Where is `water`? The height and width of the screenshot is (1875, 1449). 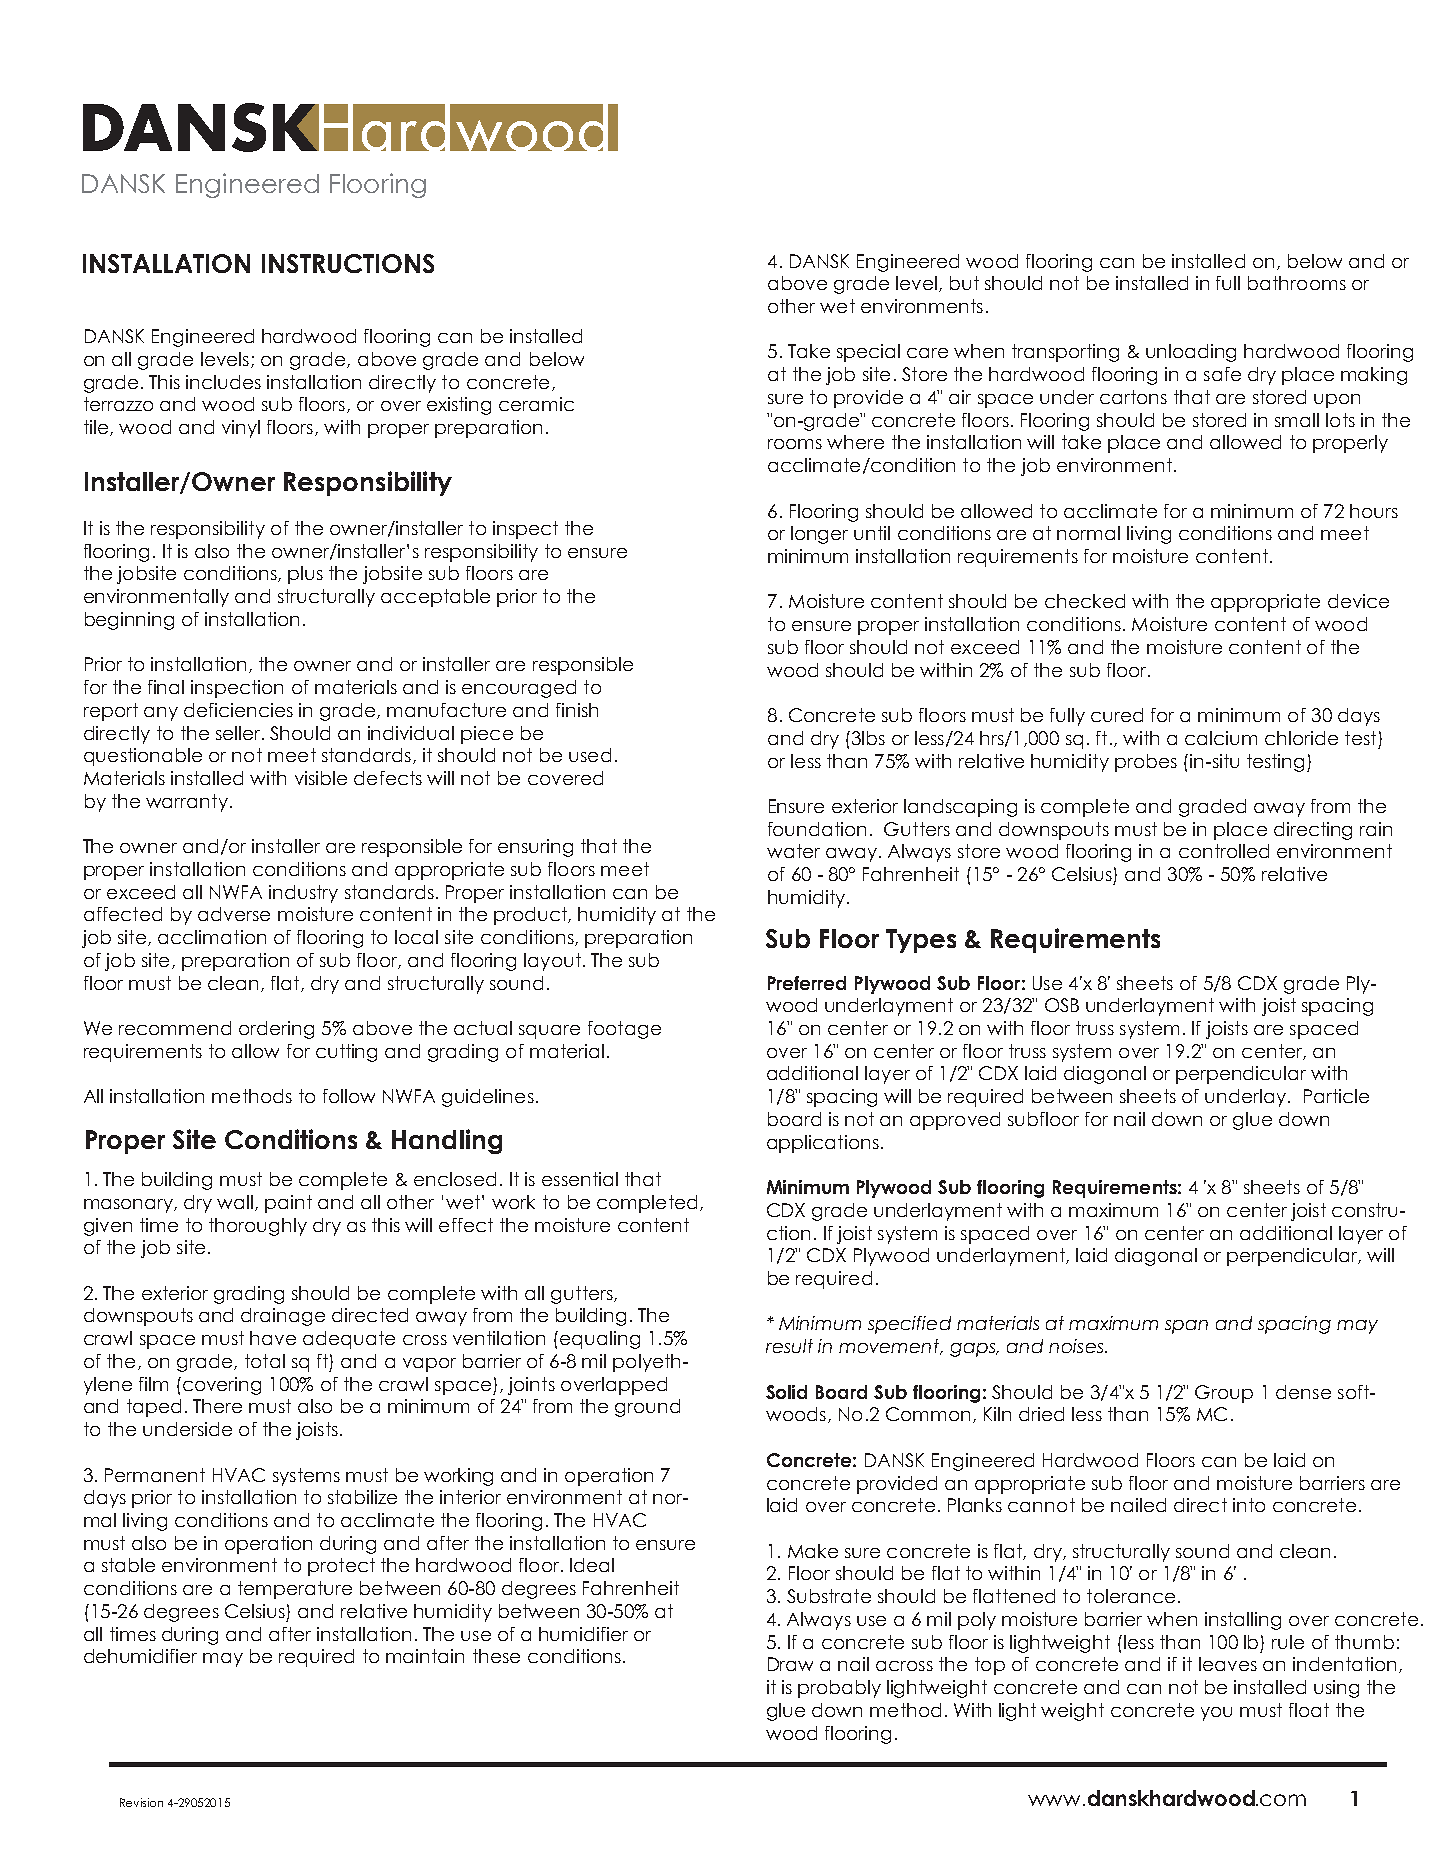
water is located at coordinates (793, 851).
